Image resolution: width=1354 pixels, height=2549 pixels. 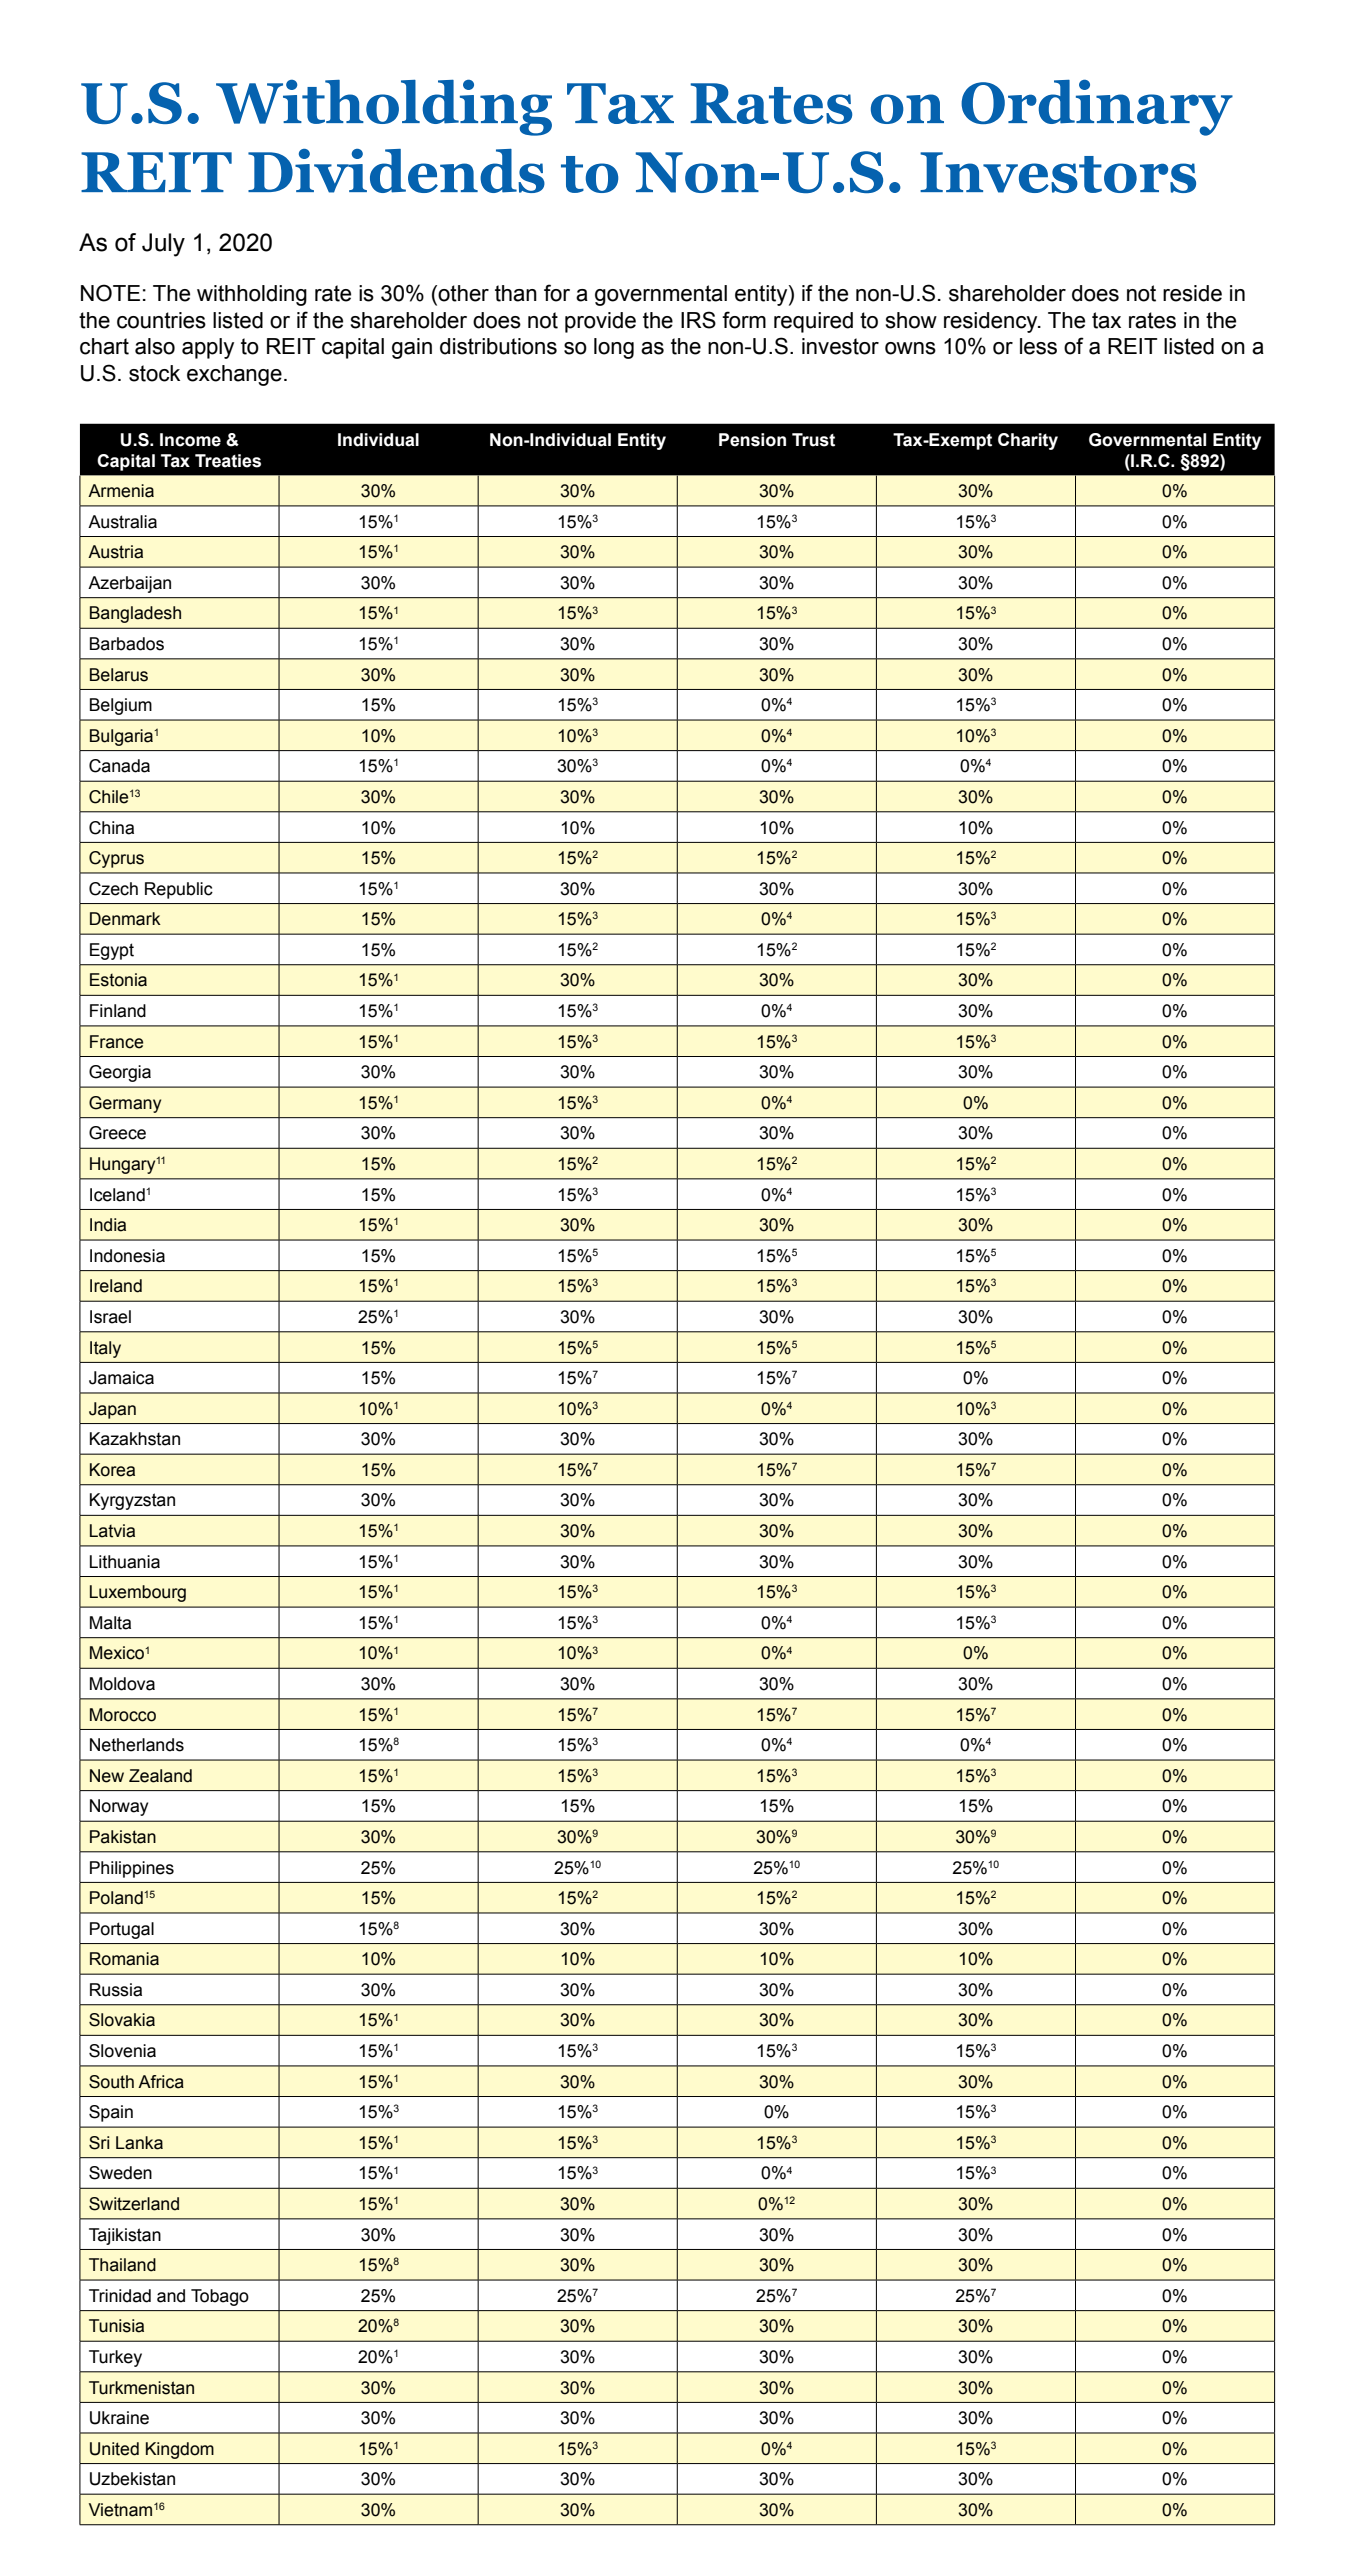 What do you see at coordinates (127, 1256) in the screenshot?
I see `Indonesia` at bounding box center [127, 1256].
